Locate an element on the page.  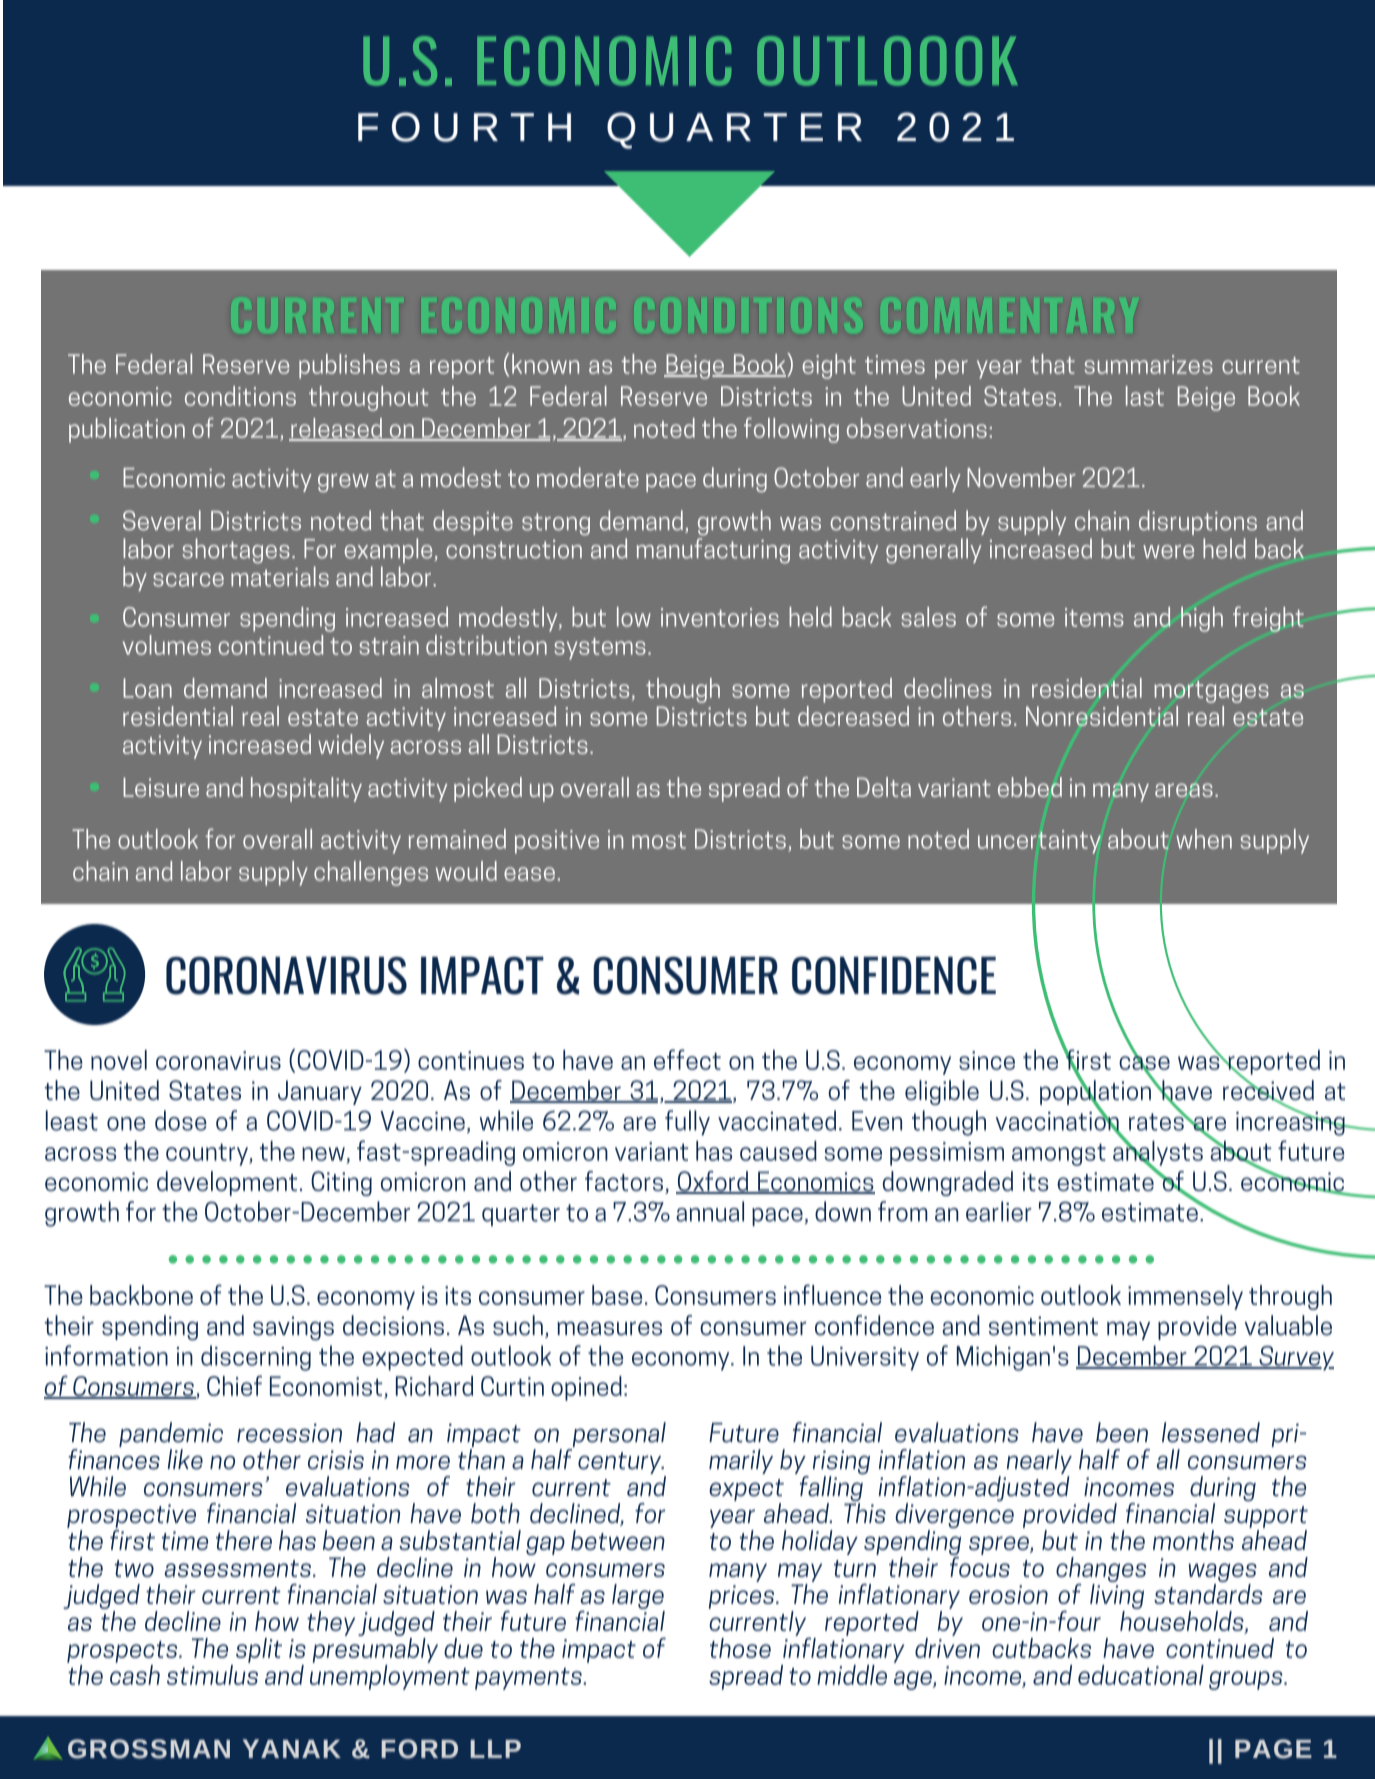
immensely is located at coordinates (1185, 1297).
